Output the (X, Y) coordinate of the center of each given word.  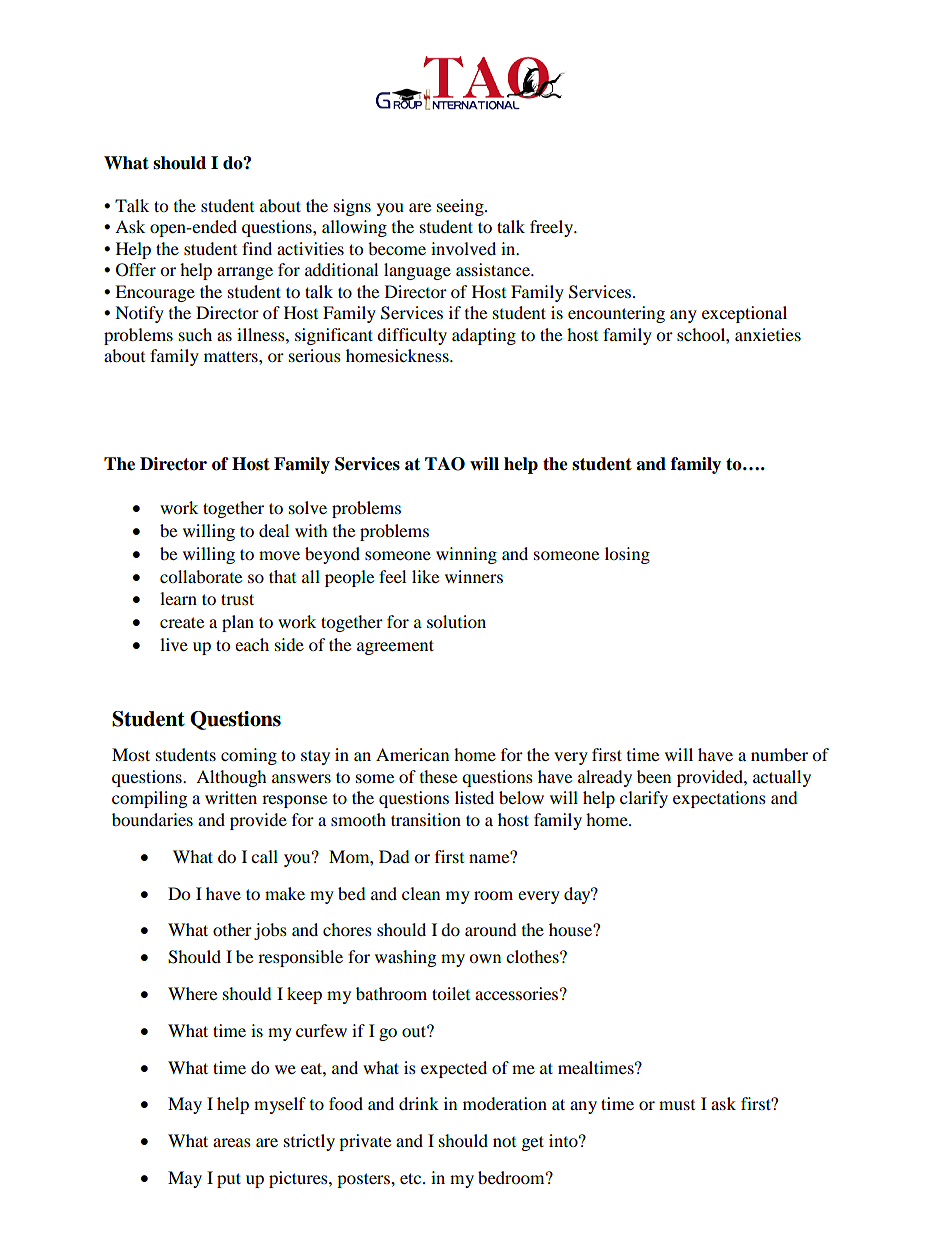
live (174, 644)
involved (463, 248)
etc (412, 1178)
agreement (395, 647)
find (257, 248)
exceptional (744, 314)
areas (232, 1142)
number (779, 754)
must (677, 1105)
